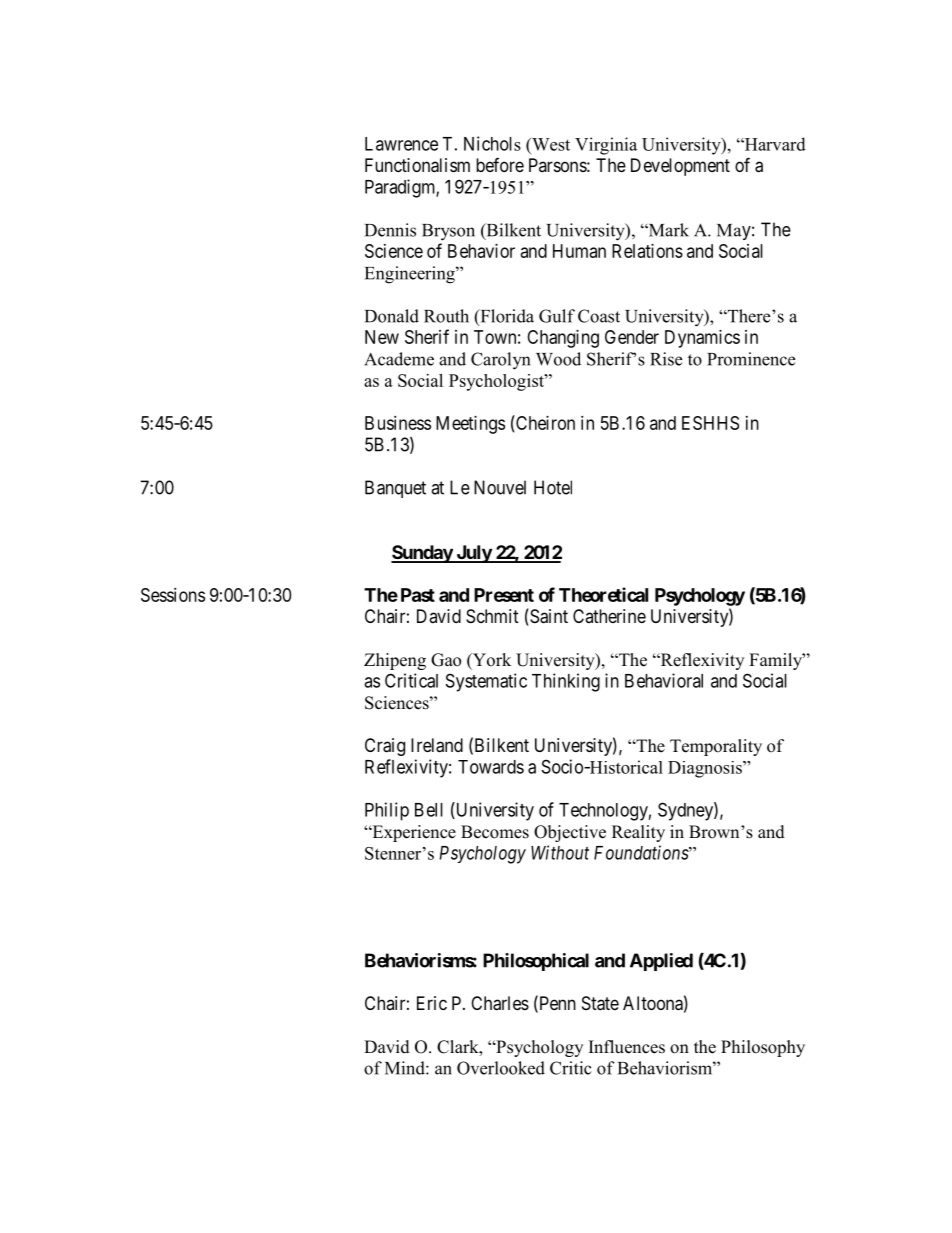 The height and width of the page is (1233, 952). I want to click on Lawrence, so click(401, 144).
